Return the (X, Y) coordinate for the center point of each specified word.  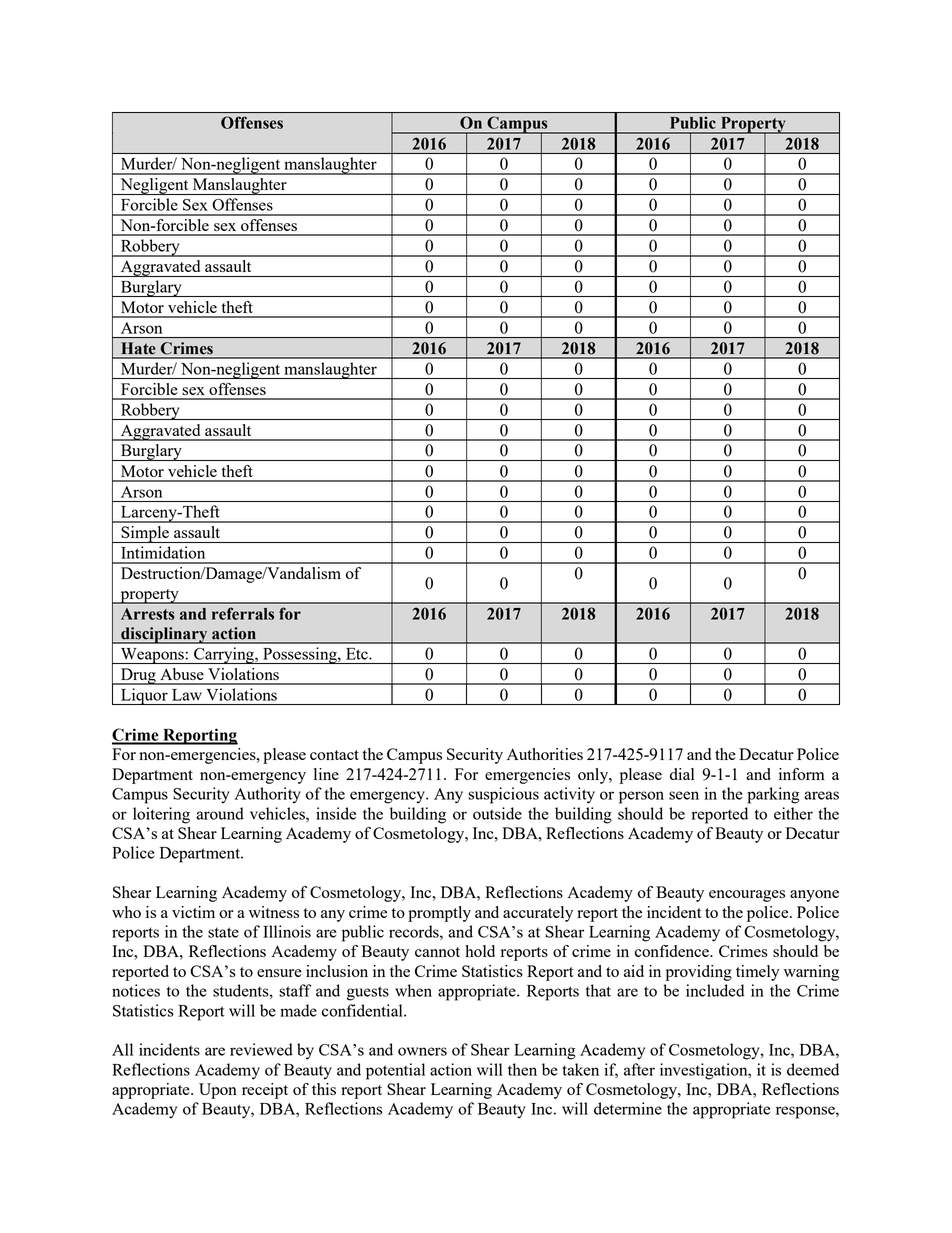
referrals (243, 613)
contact (334, 755)
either (793, 813)
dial (682, 774)
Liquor (144, 696)
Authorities (545, 754)
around (220, 813)
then (522, 1069)
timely (757, 973)
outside (497, 813)
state (223, 932)
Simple (145, 534)
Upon (218, 1091)
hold (480, 951)
